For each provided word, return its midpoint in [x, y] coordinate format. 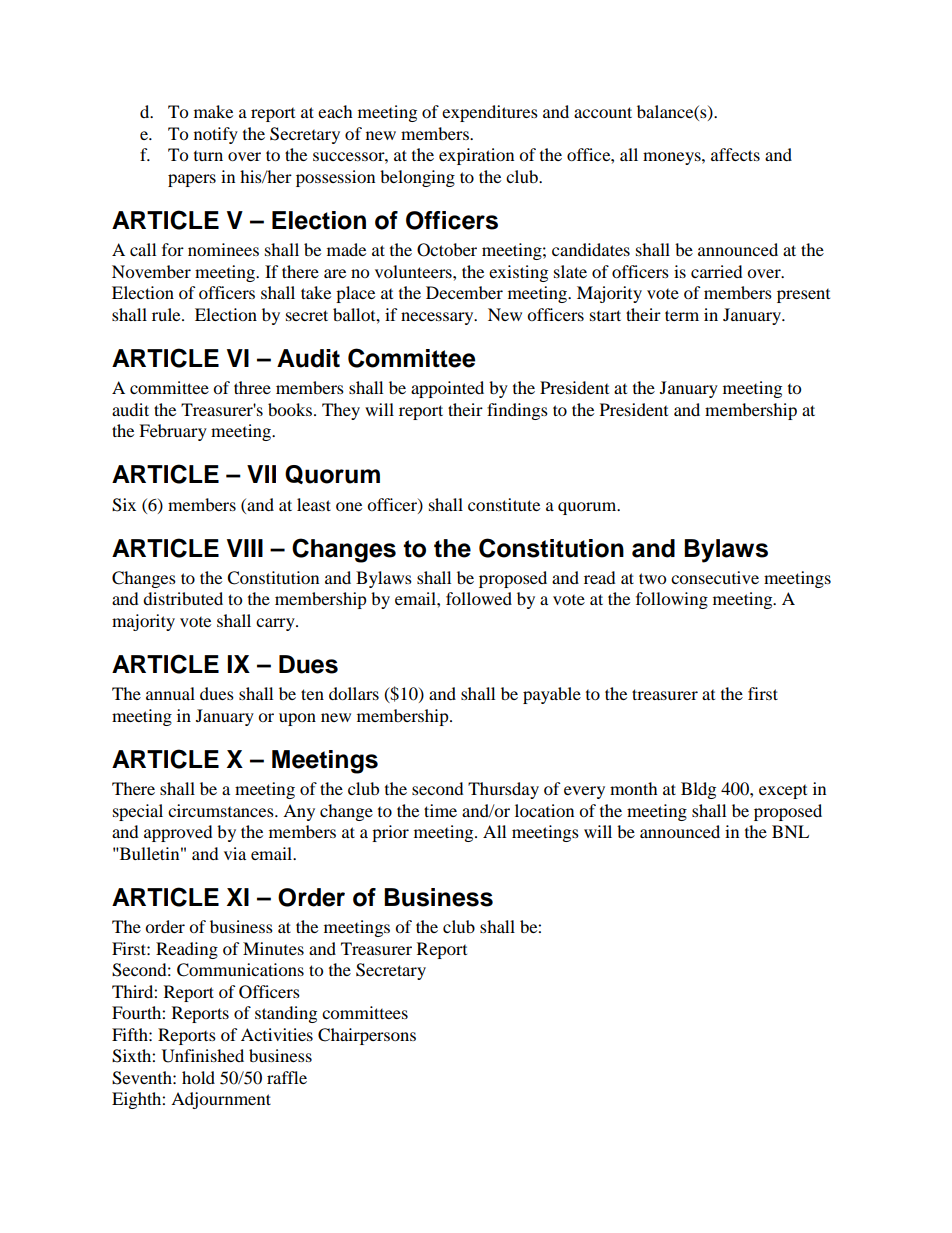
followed [479, 598]
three [252, 387]
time [440, 810]
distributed [183, 598]
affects [735, 154]
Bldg [698, 790]
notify [216, 135]
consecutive [715, 577]
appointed [447, 389]
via [235, 853]
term [682, 315]
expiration [476, 156]
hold [198, 1077]
